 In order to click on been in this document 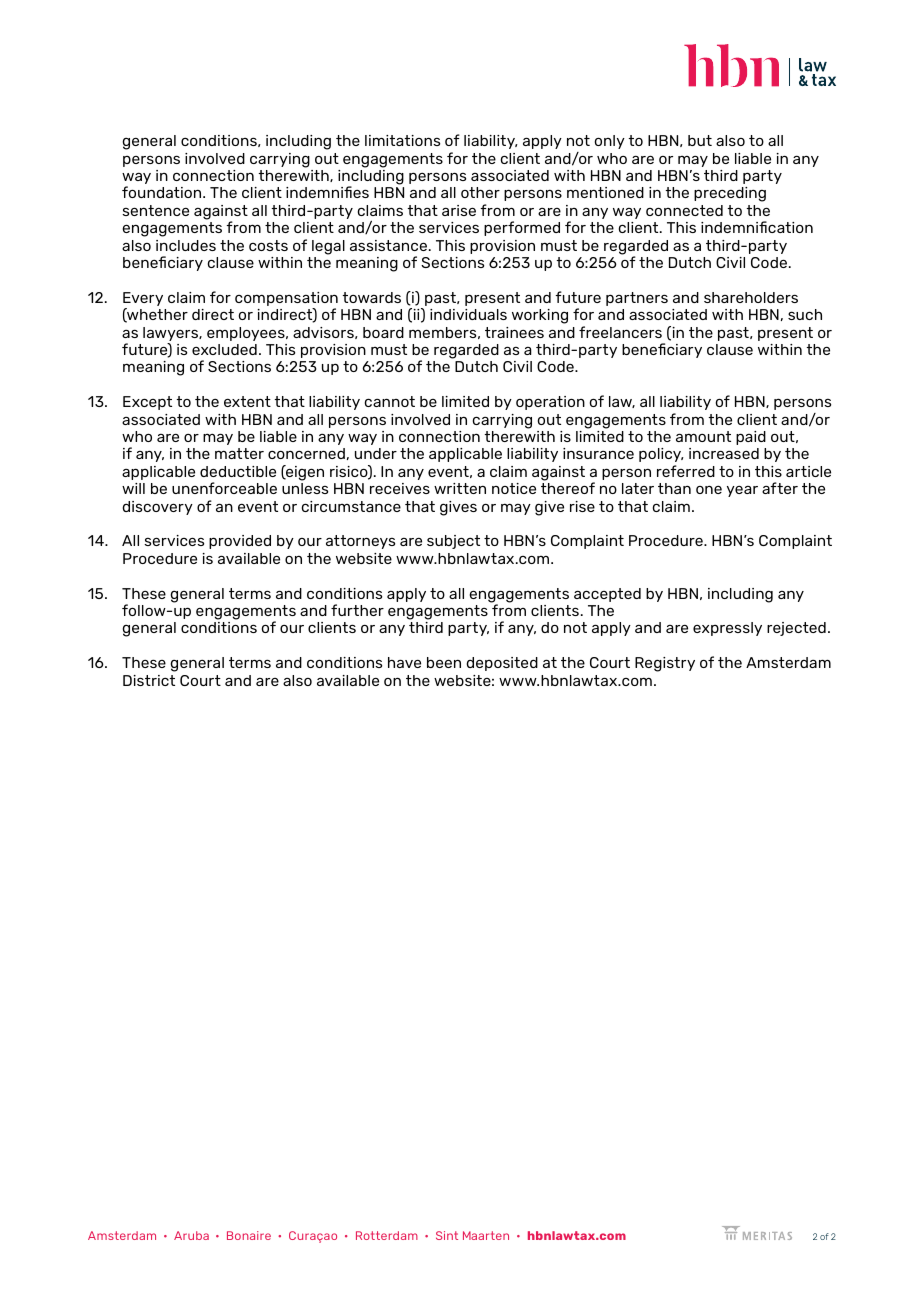, I will do `click(444, 662)`.
